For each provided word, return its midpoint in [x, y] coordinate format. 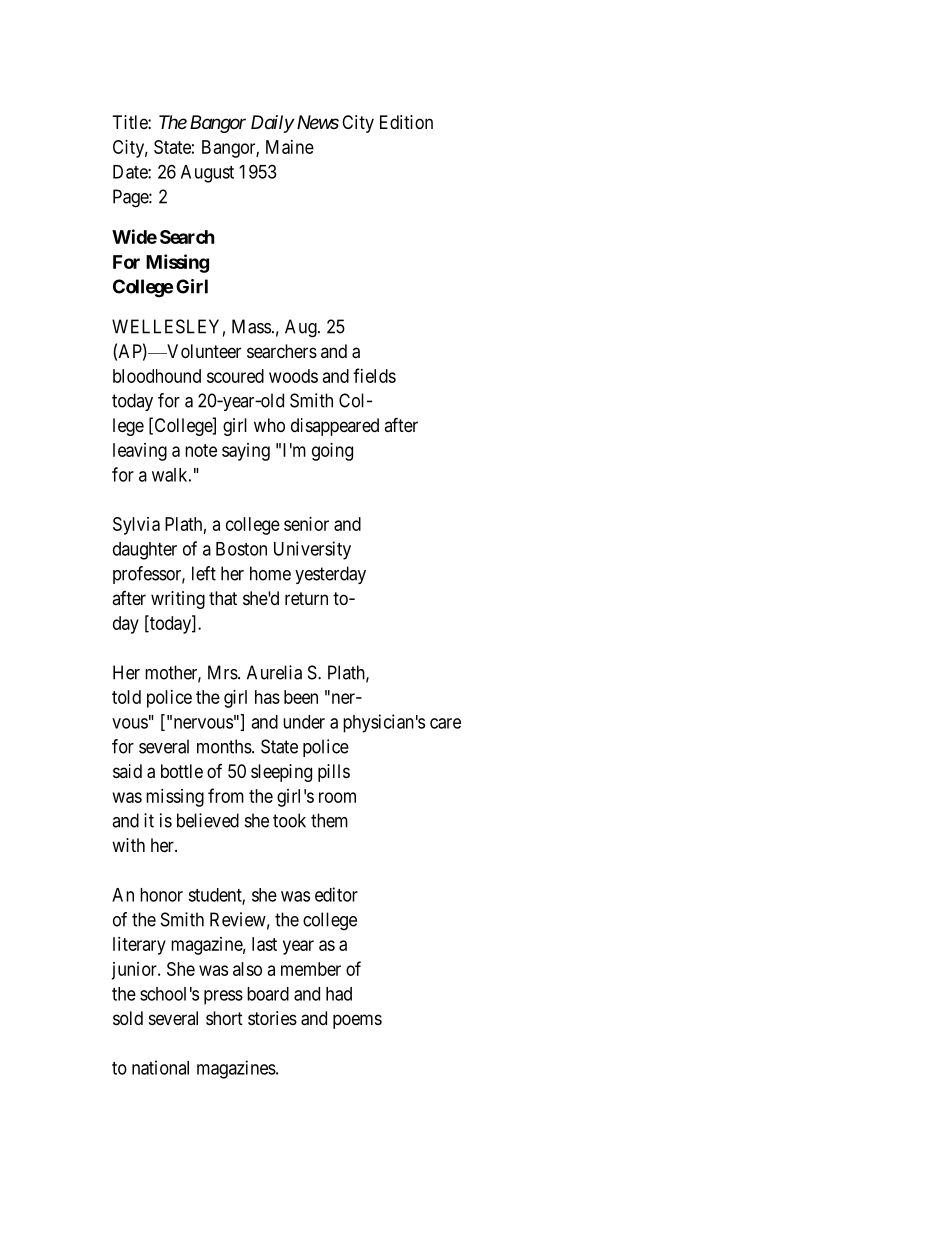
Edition [406, 122]
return [306, 598]
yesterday [330, 575]
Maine [290, 147]
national [160, 1067]
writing [178, 600]
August [207, 174]
